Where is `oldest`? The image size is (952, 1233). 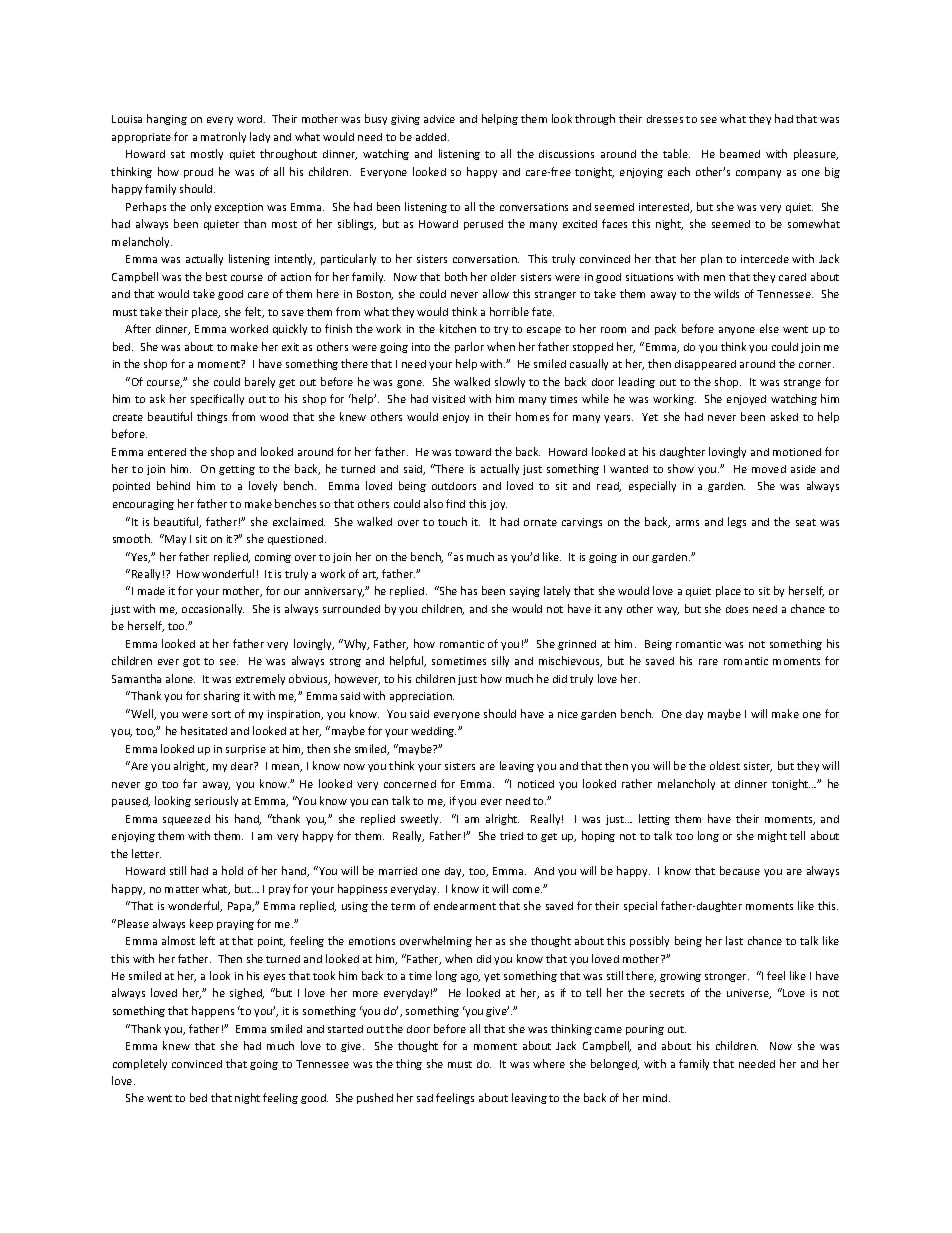
oldest is located at coordinates (725, 765).
